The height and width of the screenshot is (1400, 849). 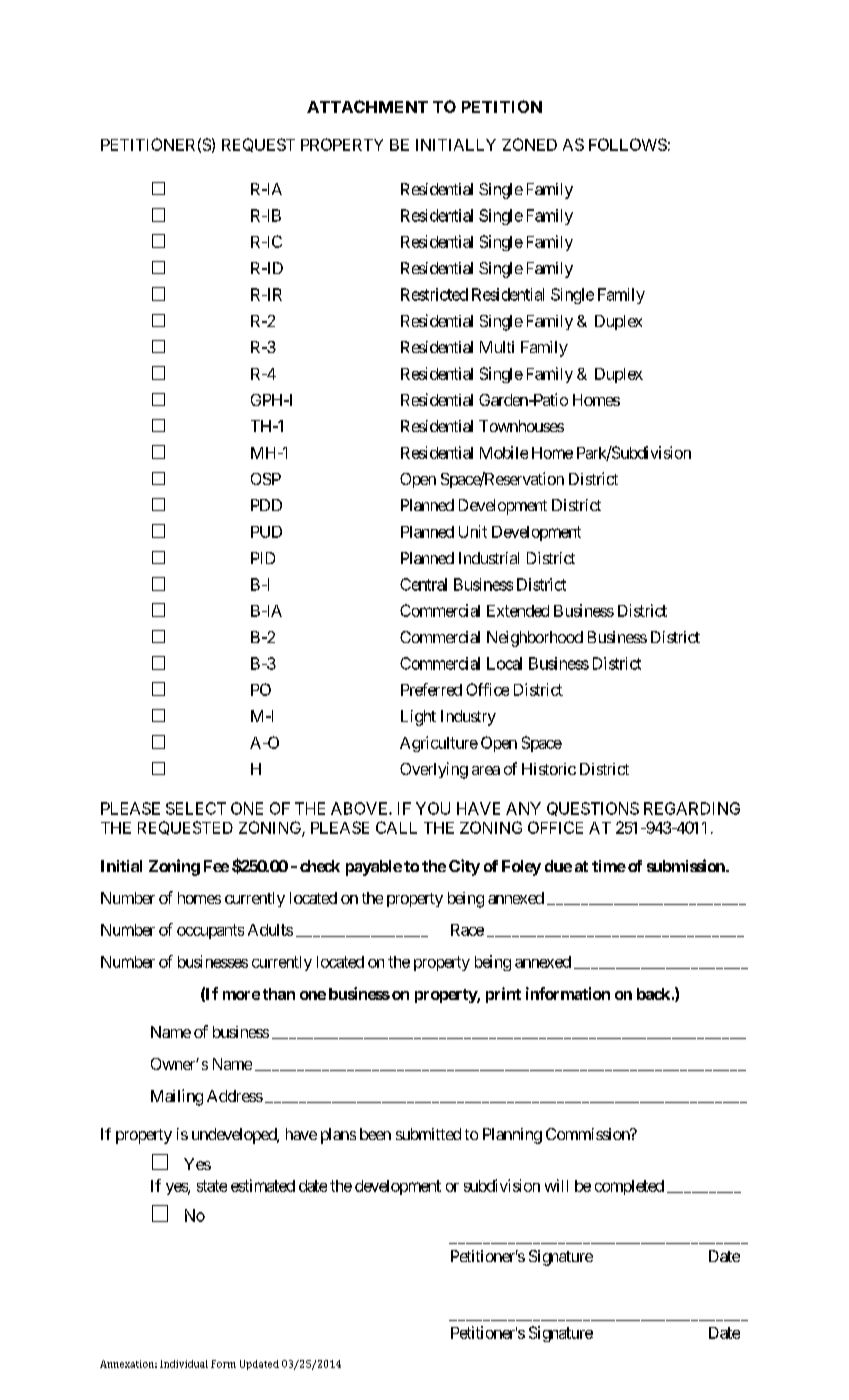 I want to click on QUESTIONS, so click(x=593, y=809).
